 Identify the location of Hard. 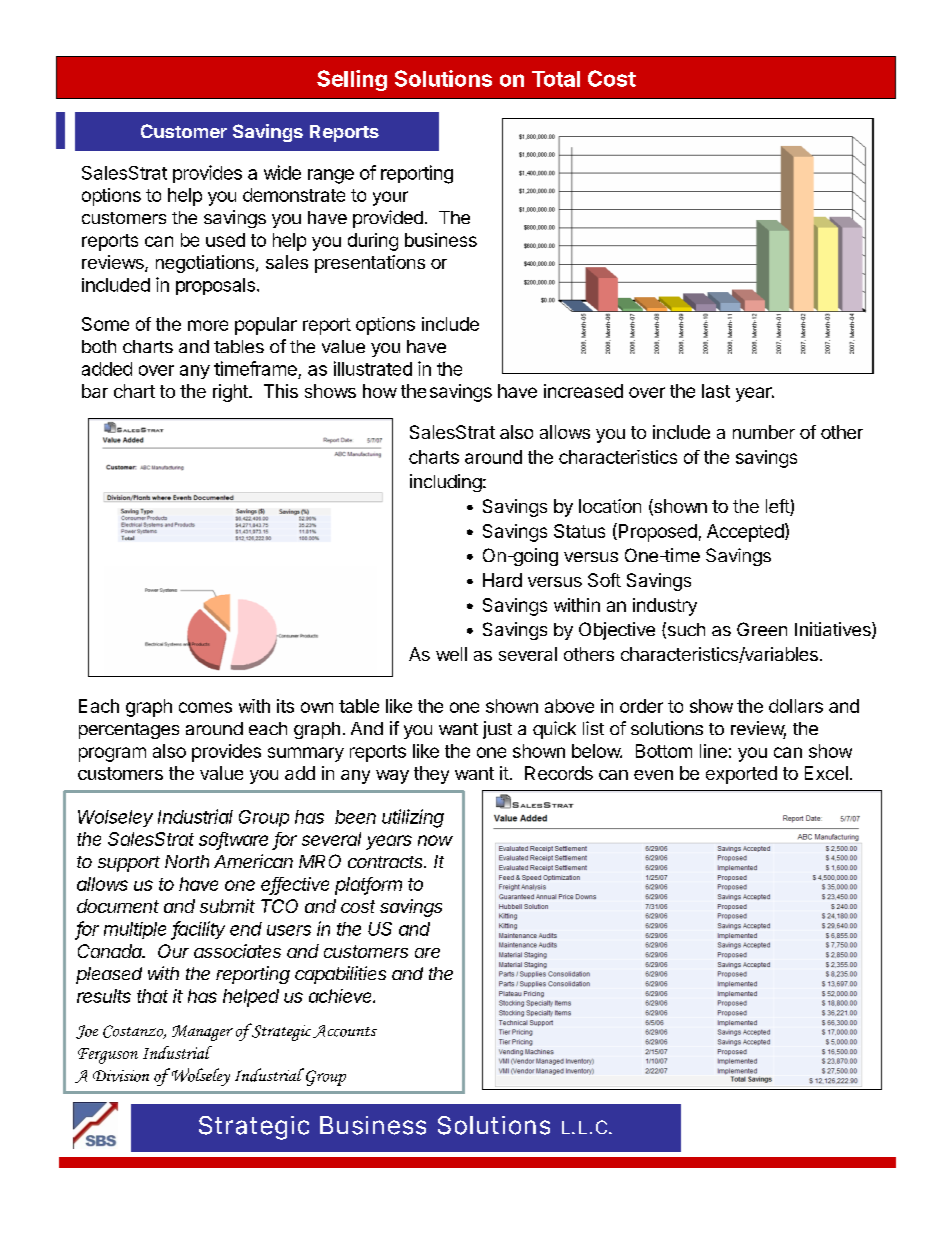
(502, 580).
